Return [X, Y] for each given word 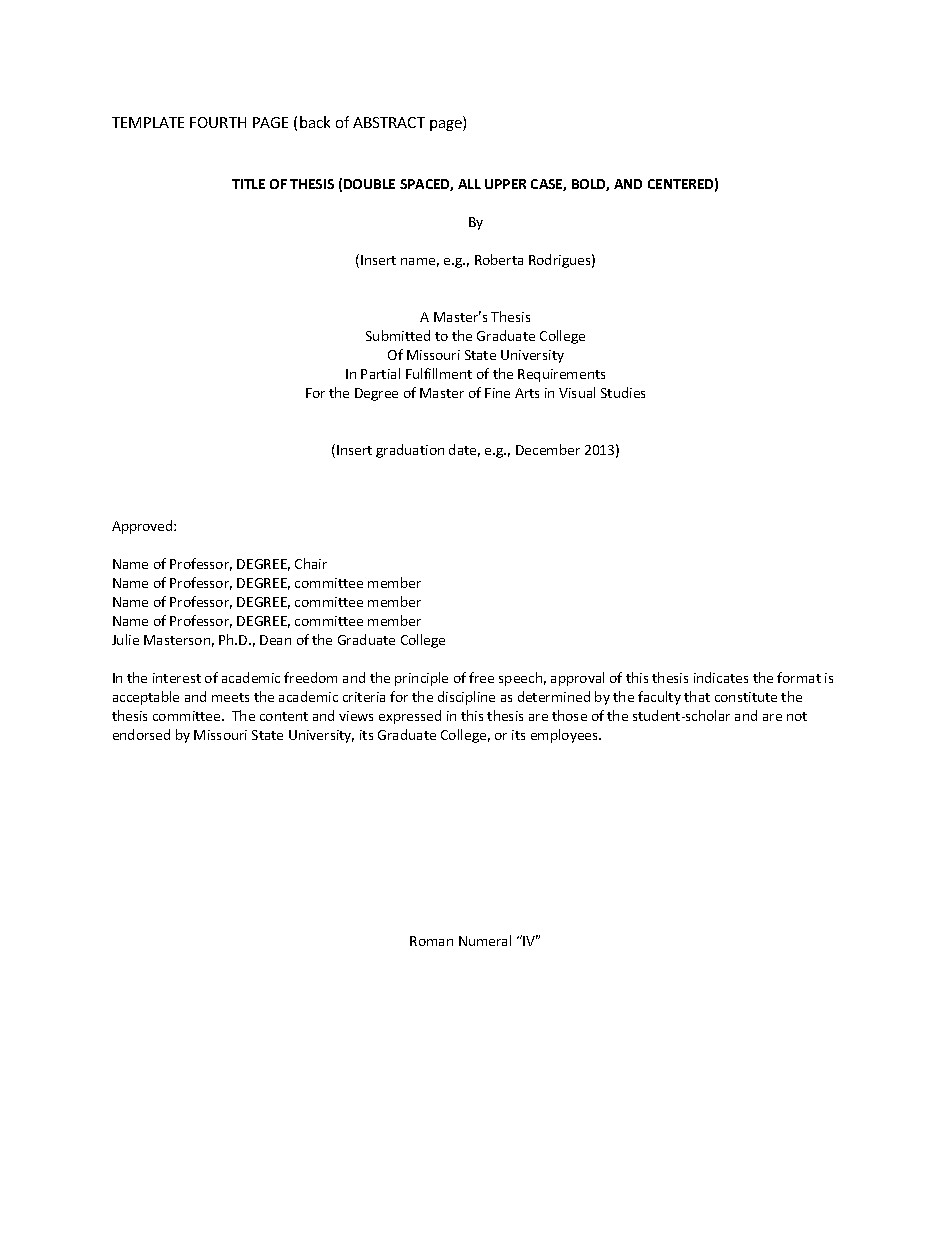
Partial [380, 373]
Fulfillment [439, 373]
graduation [410, 451]
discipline [466, 698]
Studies [623, 392]
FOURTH [218, 122]
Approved [143, 527]
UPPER [505, 184]
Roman [431, 941]
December [548, 449]
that [697, 696]
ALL [469, 184]
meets [230, 697]
